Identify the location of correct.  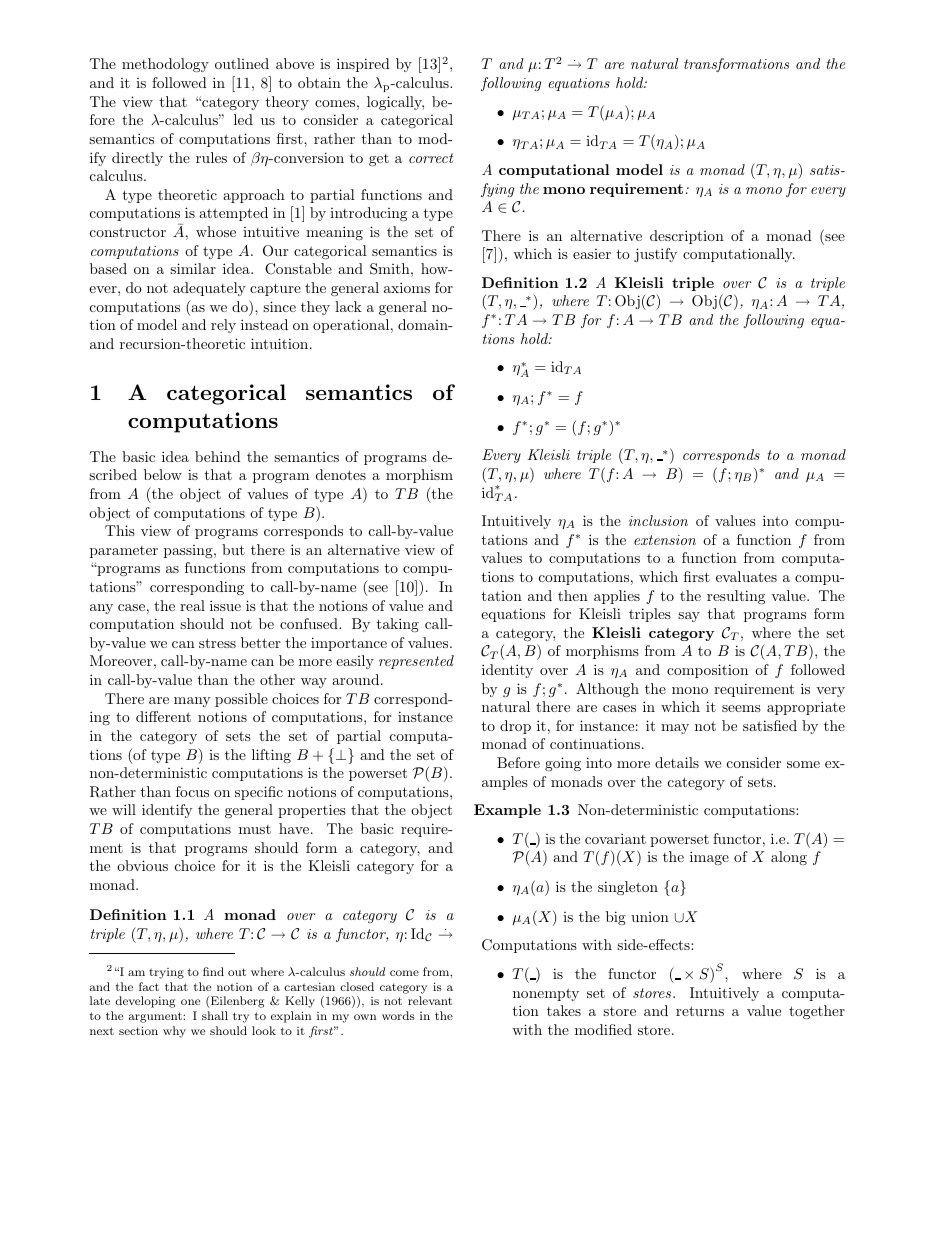
(431, 158).
